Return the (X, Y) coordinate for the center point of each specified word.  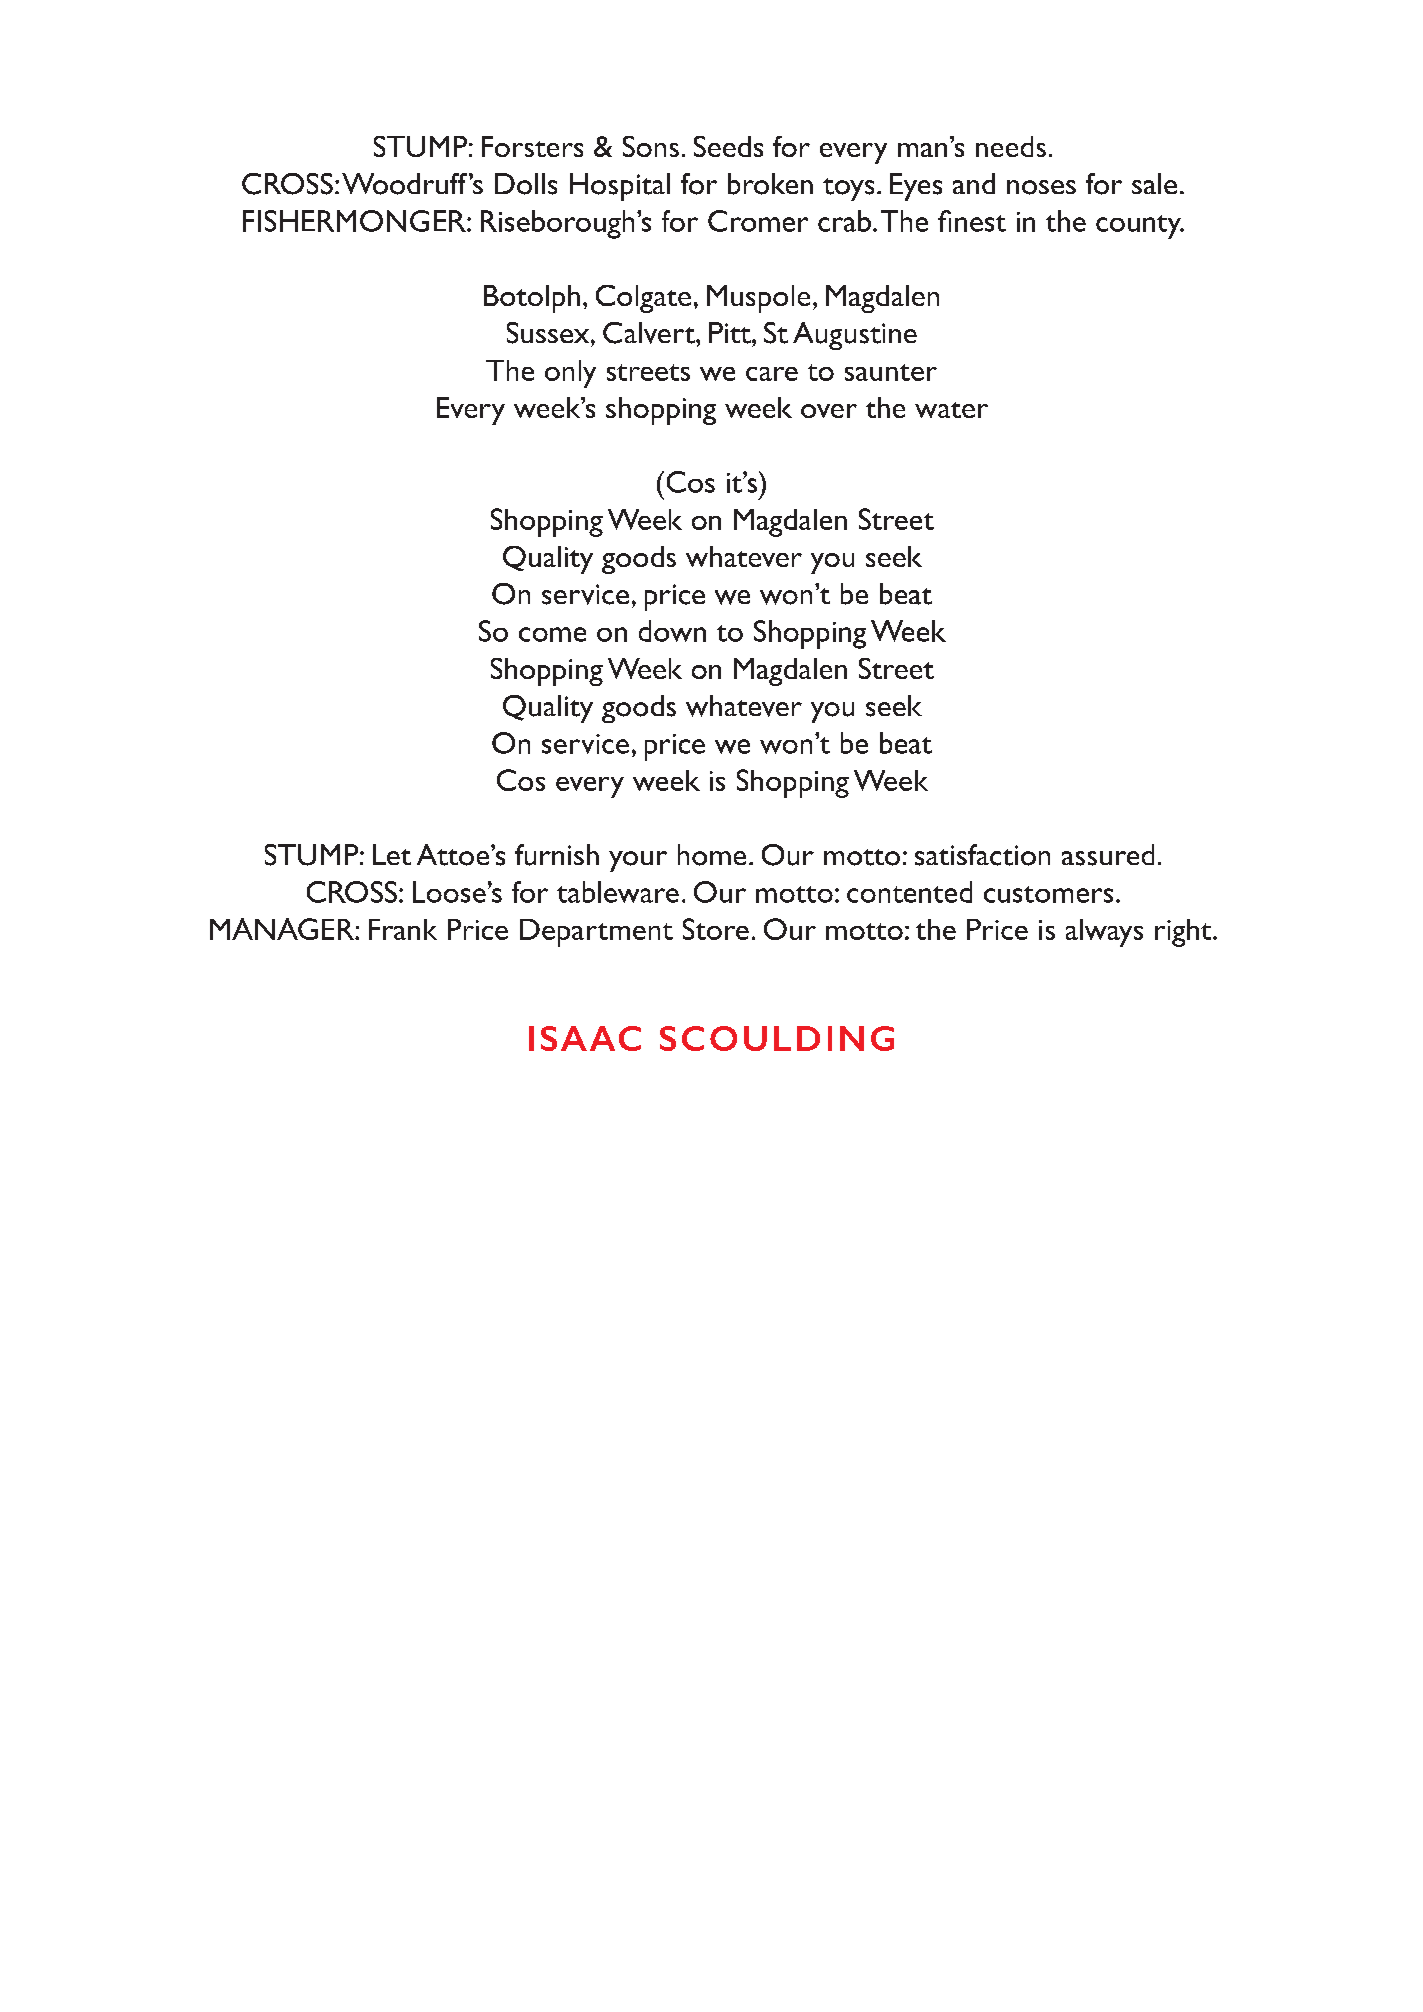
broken (770, 184)
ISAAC (585, 1038)
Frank (403, 929)
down (672, 631)
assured (1108, 855)
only (570, 374)
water (951, 410)
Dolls (526, 184)
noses (1041, 187)
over (829, 411)
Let (392, 854)
